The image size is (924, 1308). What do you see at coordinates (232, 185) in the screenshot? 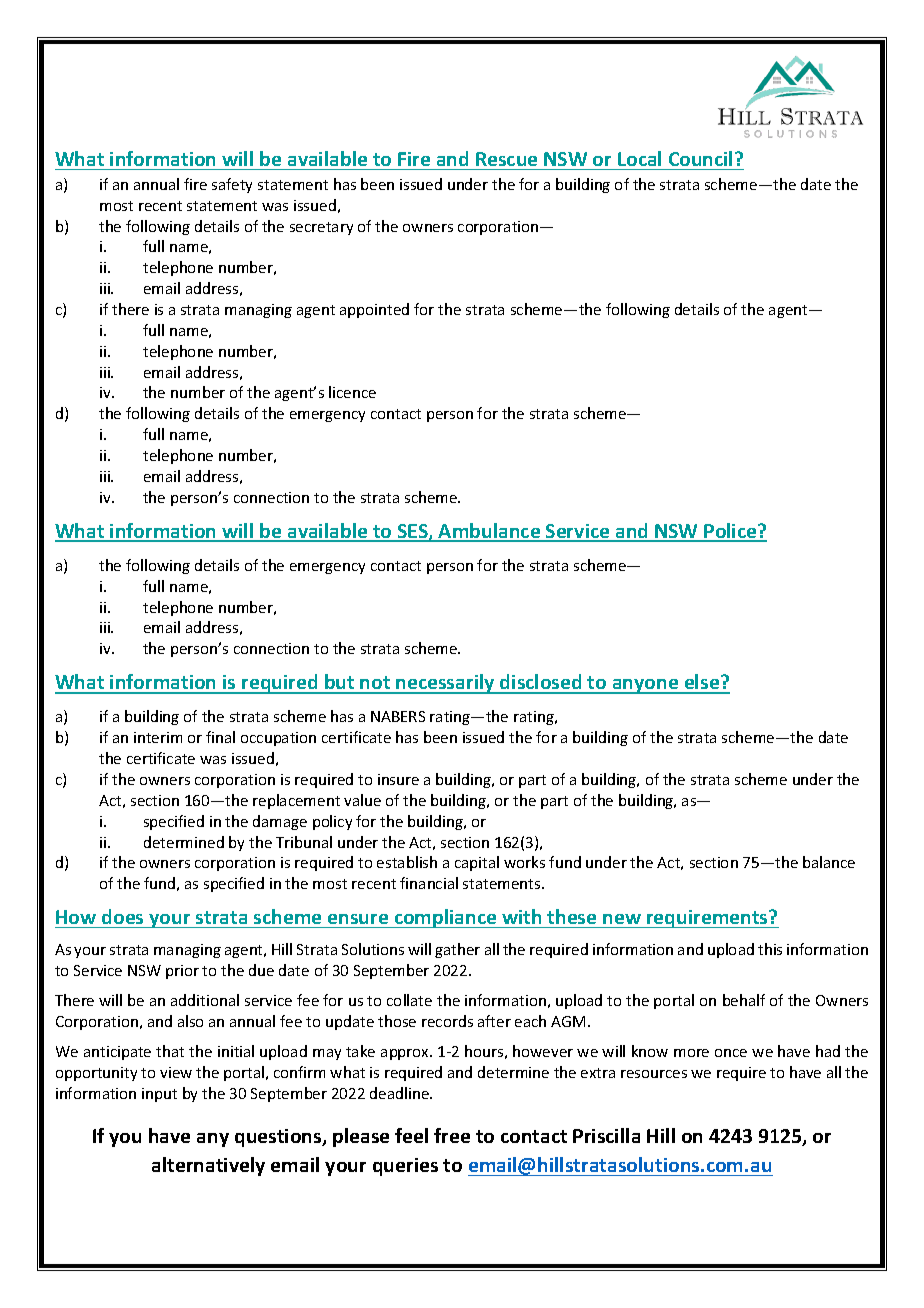
I see `safety` at bounding box center [232, 185].
